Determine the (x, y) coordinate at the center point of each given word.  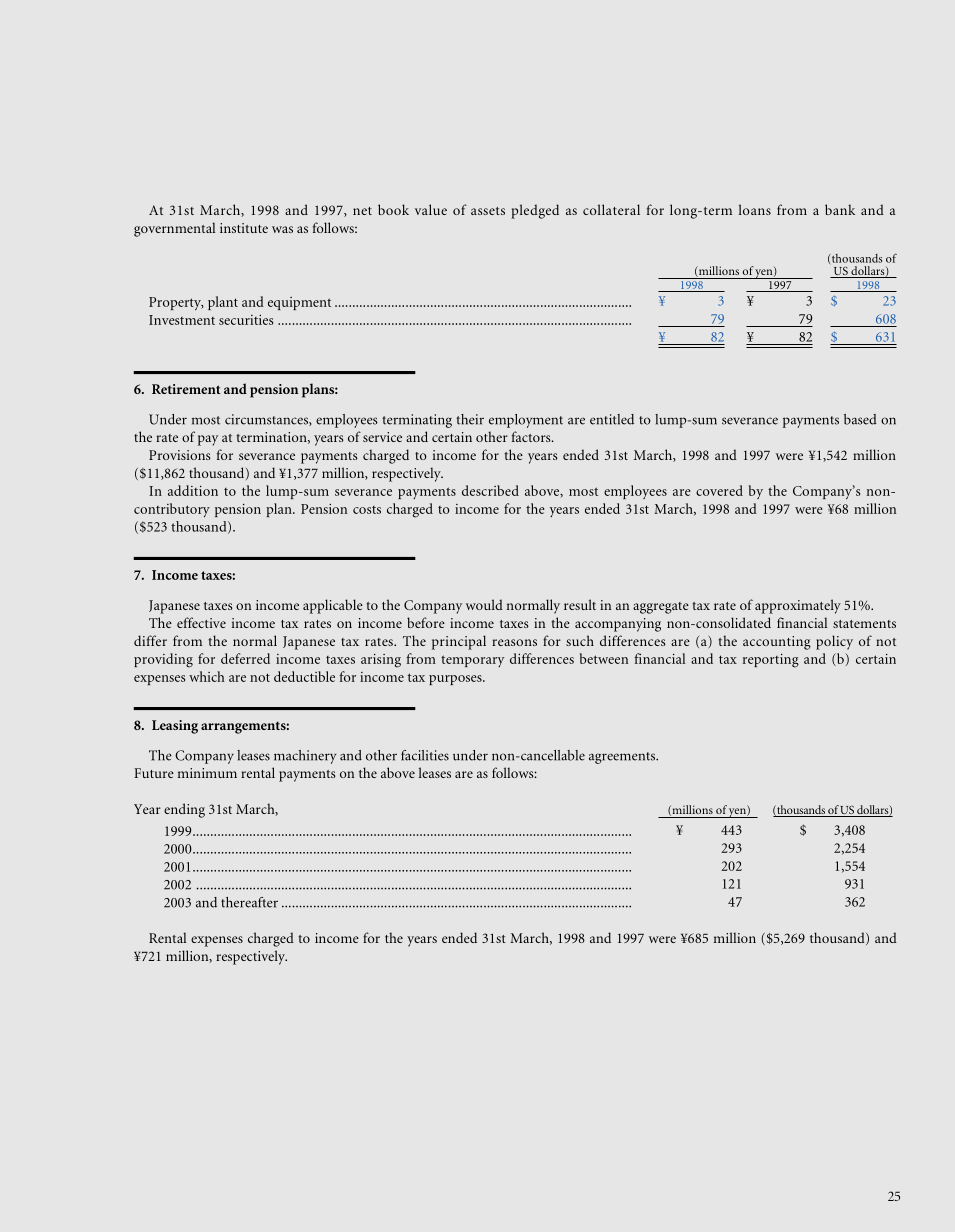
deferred (245, 658)
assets (488, 211)
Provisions (180, 455)
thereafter (249, 902)
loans (755, 209)
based (860, 419)
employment (526, 421)
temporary (472, 661)
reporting (771, 660)
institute (244, 228)
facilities (425, 755)
